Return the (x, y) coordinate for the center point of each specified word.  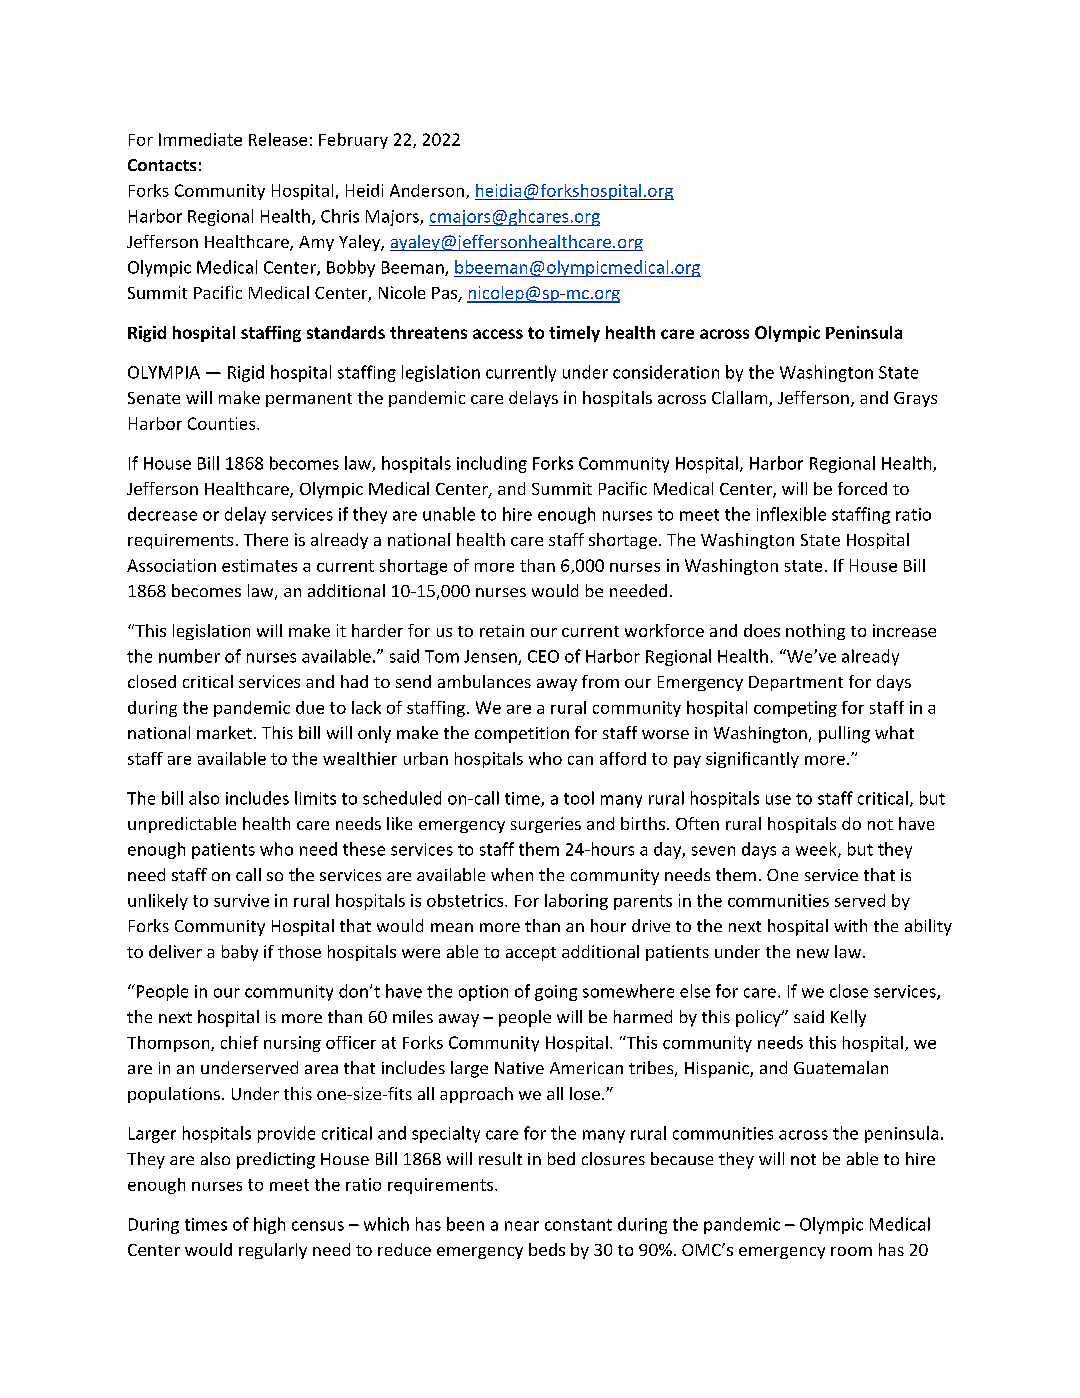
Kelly (848, 1018)
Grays (915, 399)
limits (315, 798)
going (556, 993)
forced (862, 488)
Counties (223, 423)
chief (239, 1042)
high (269, 1225)
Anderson (427, 190)
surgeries (546, 825)
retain (502, 631)
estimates (259, 565)
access (498, 334)
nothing (815, 632)
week (817, 850)
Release (278, 139)
